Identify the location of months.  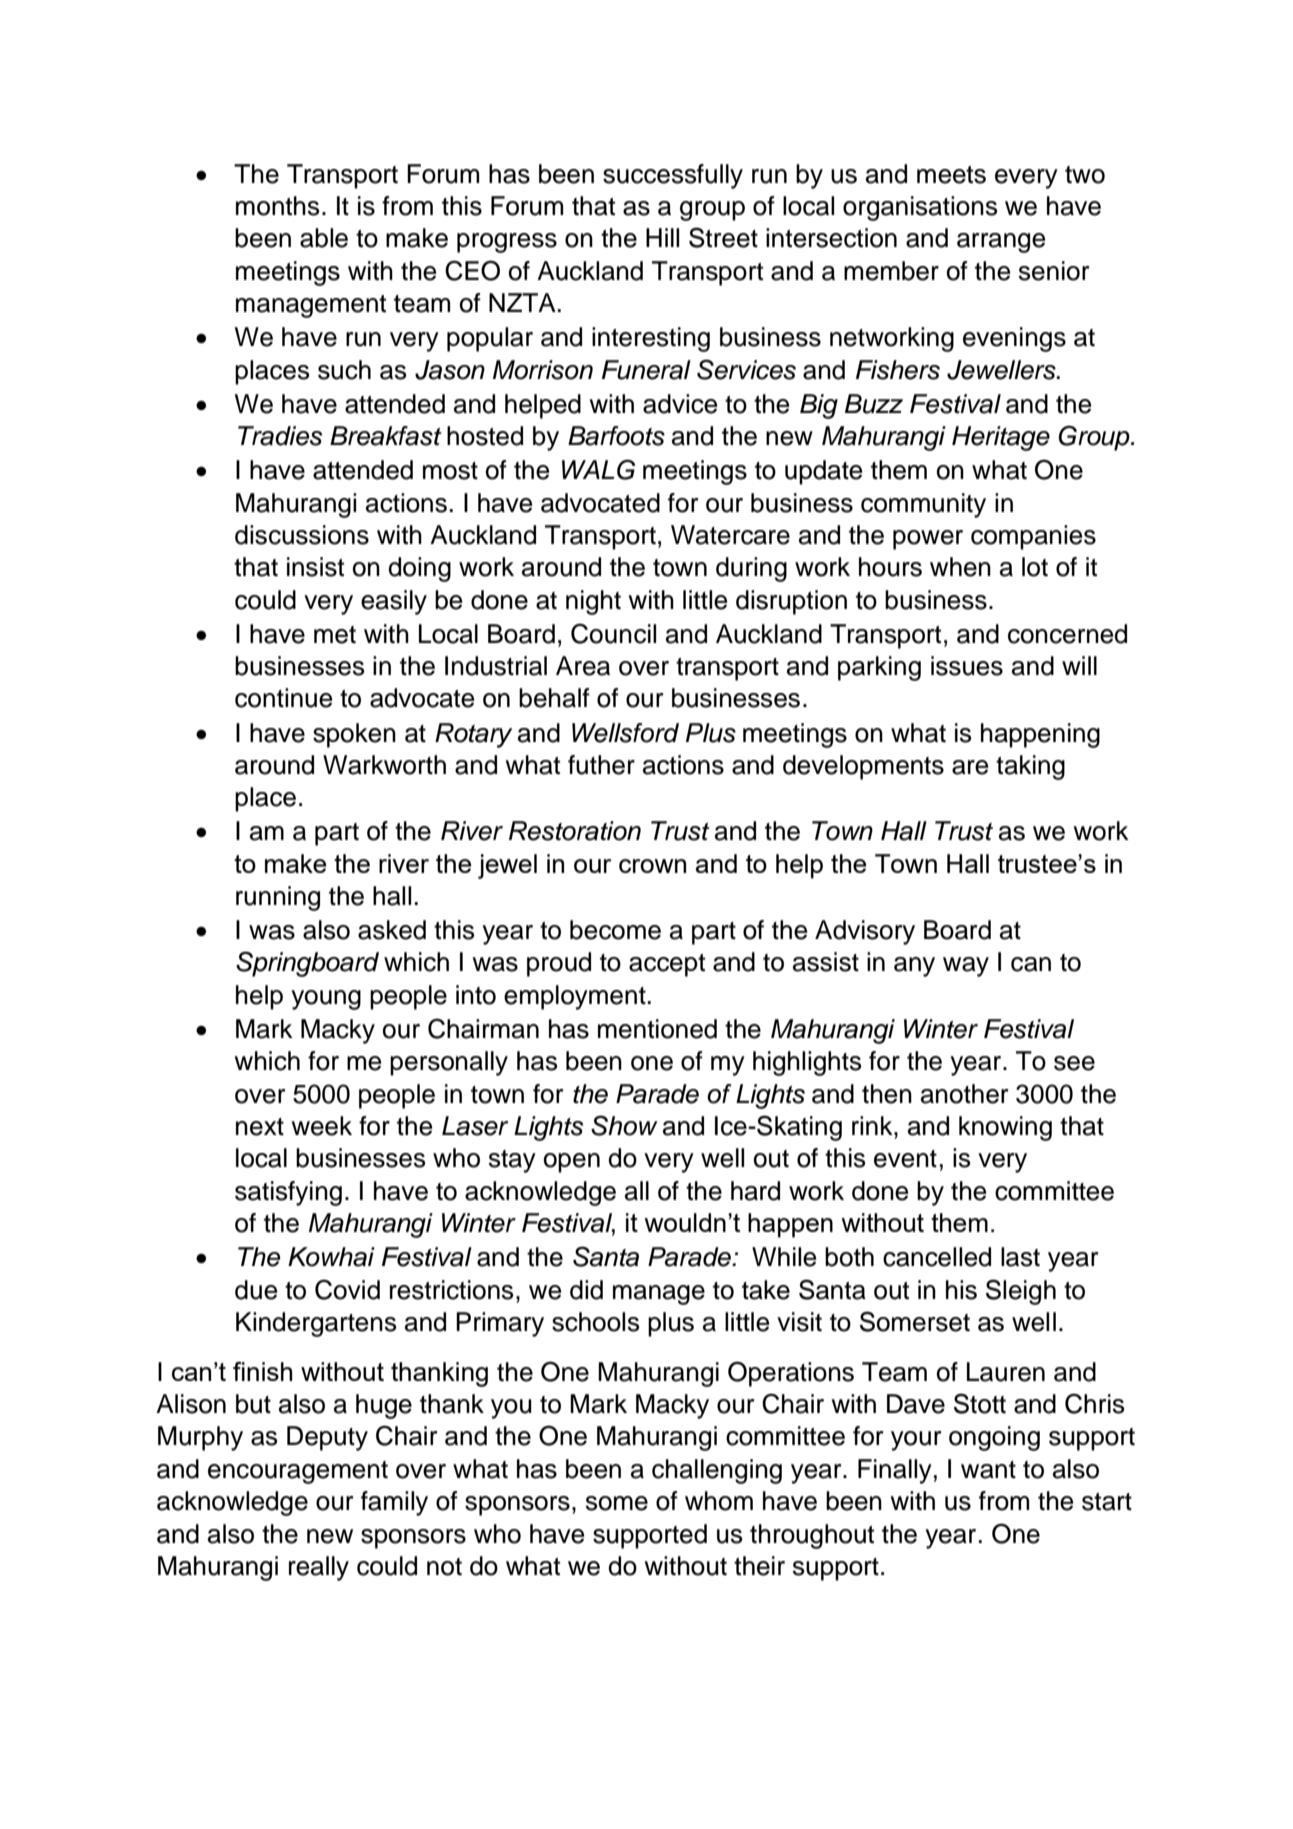
(277, 206).
